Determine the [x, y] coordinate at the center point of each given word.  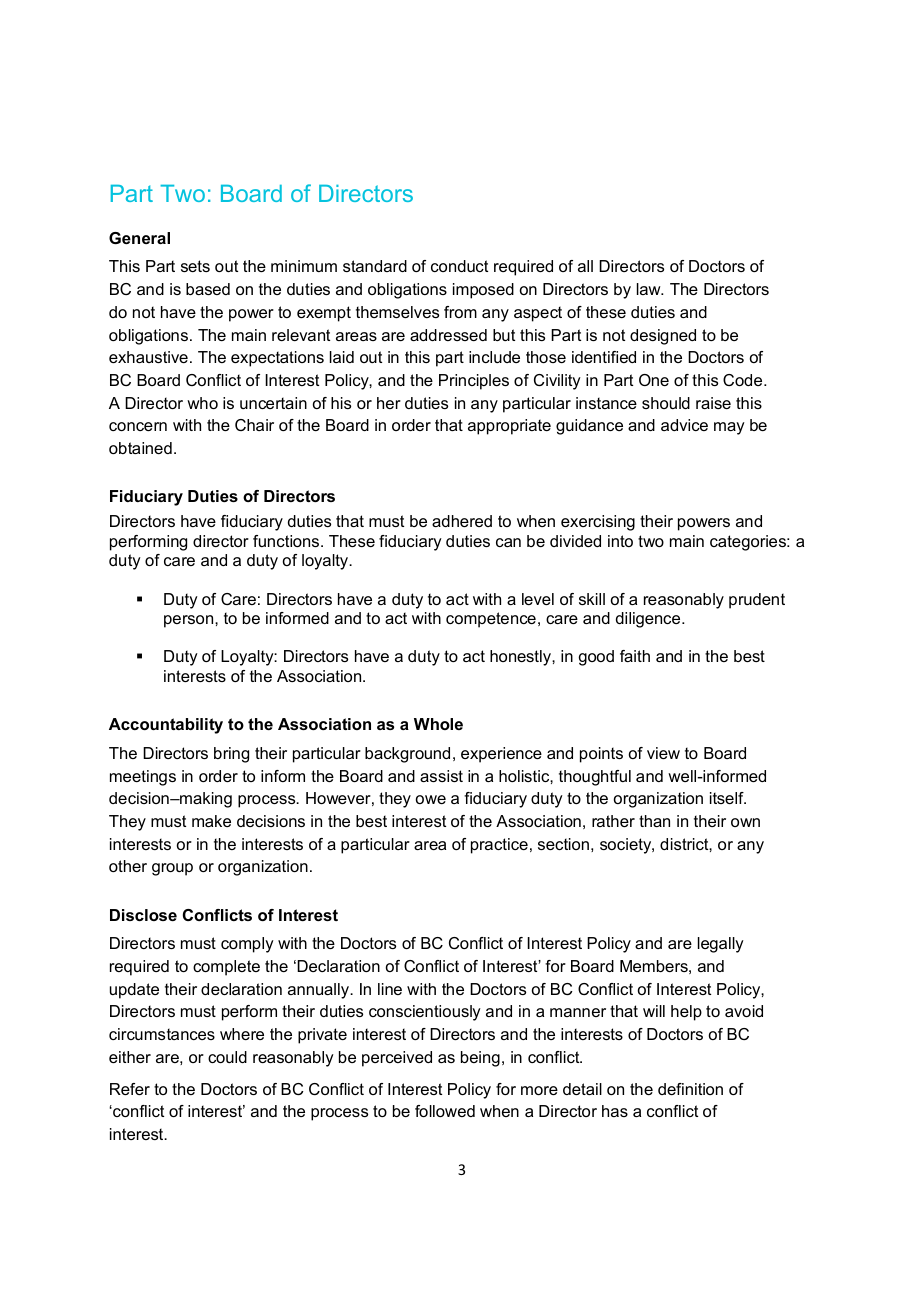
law [650, 289]
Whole [438, 724]
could [227, 1057]
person [190, 621]
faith [635, 656]
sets [195, 266]
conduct [459, 266]
